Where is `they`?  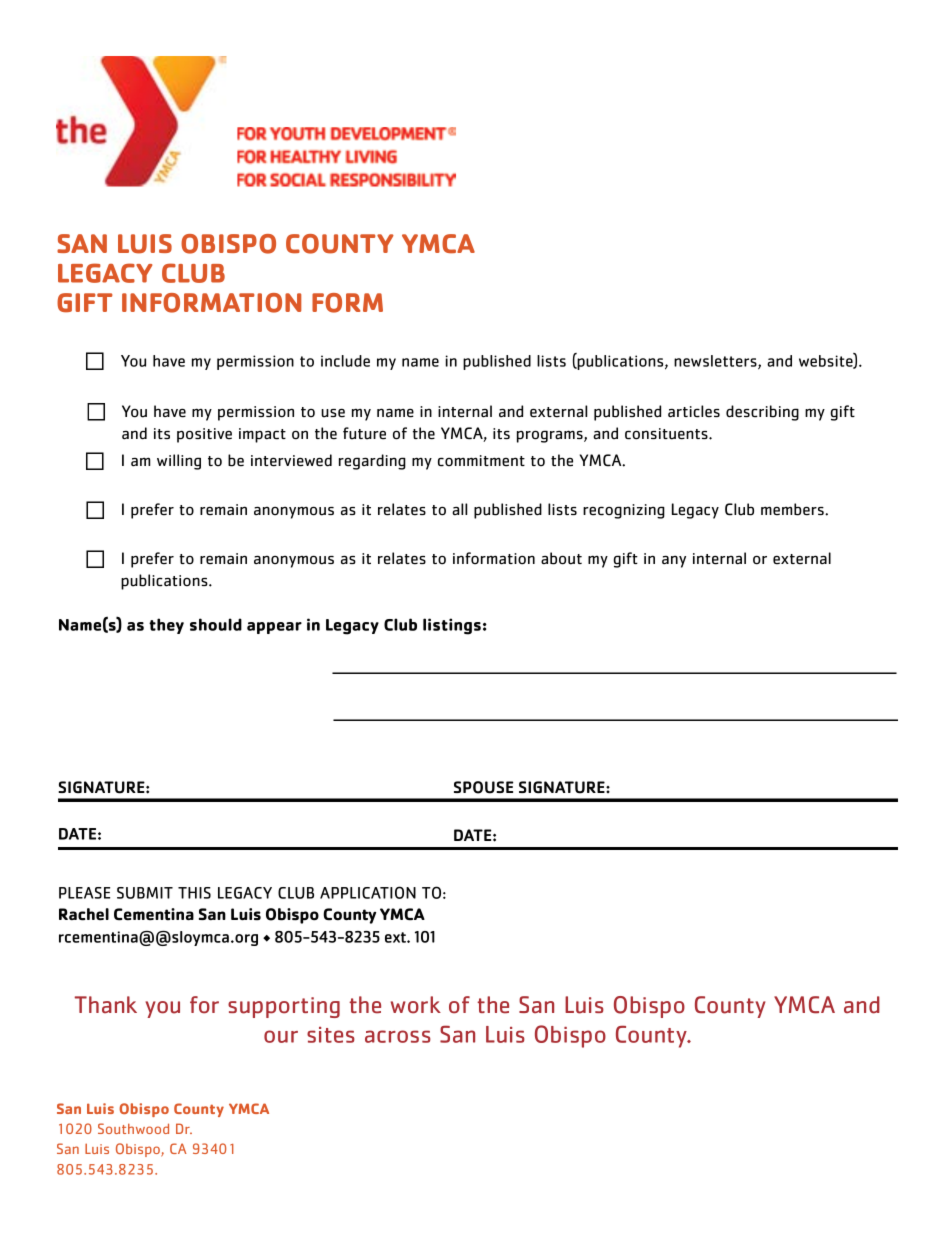 they is located at coordinates (166, 626).
